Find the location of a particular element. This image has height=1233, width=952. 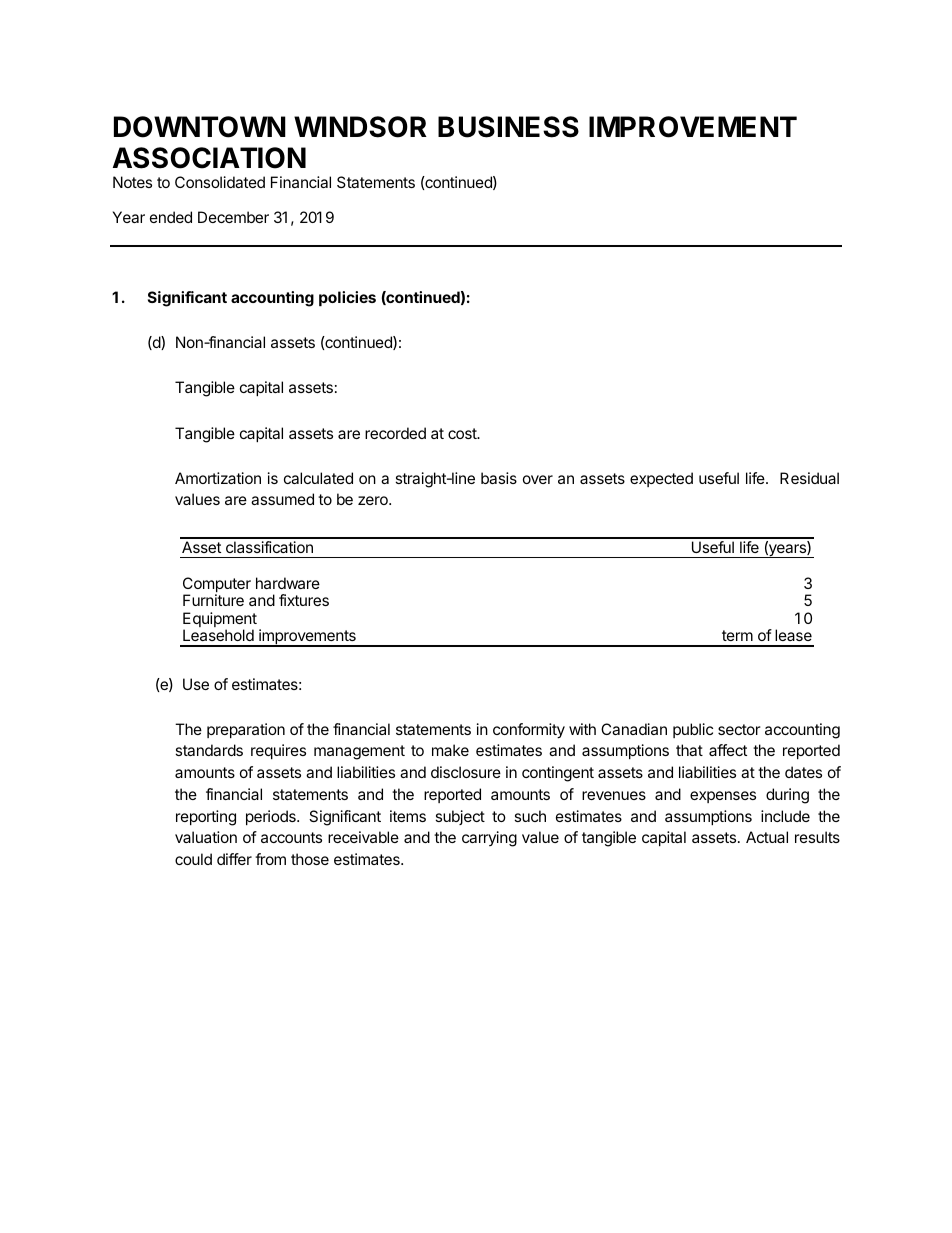

ASSOCIATION is located at coordinates (209, 158).
